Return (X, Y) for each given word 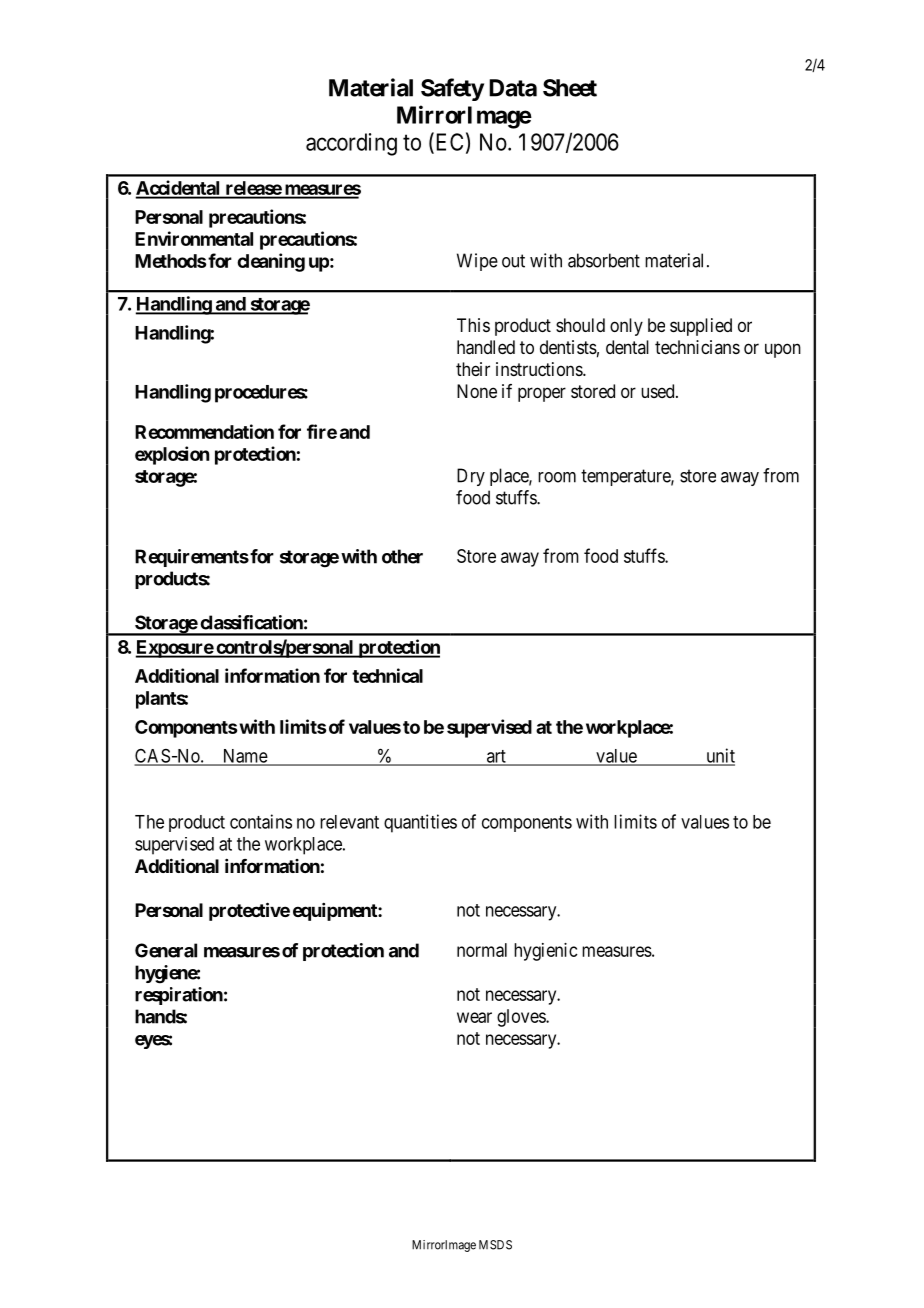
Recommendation (204, 431)
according (351, 144)
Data (513, 88)
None (477, 391)
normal (482, 950)
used (659, 391)
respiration (179, 996)
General (166, 950)
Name (244, 757)
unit (719, 756)
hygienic (546, 952)
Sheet (570, 88)
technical (387, 675)
